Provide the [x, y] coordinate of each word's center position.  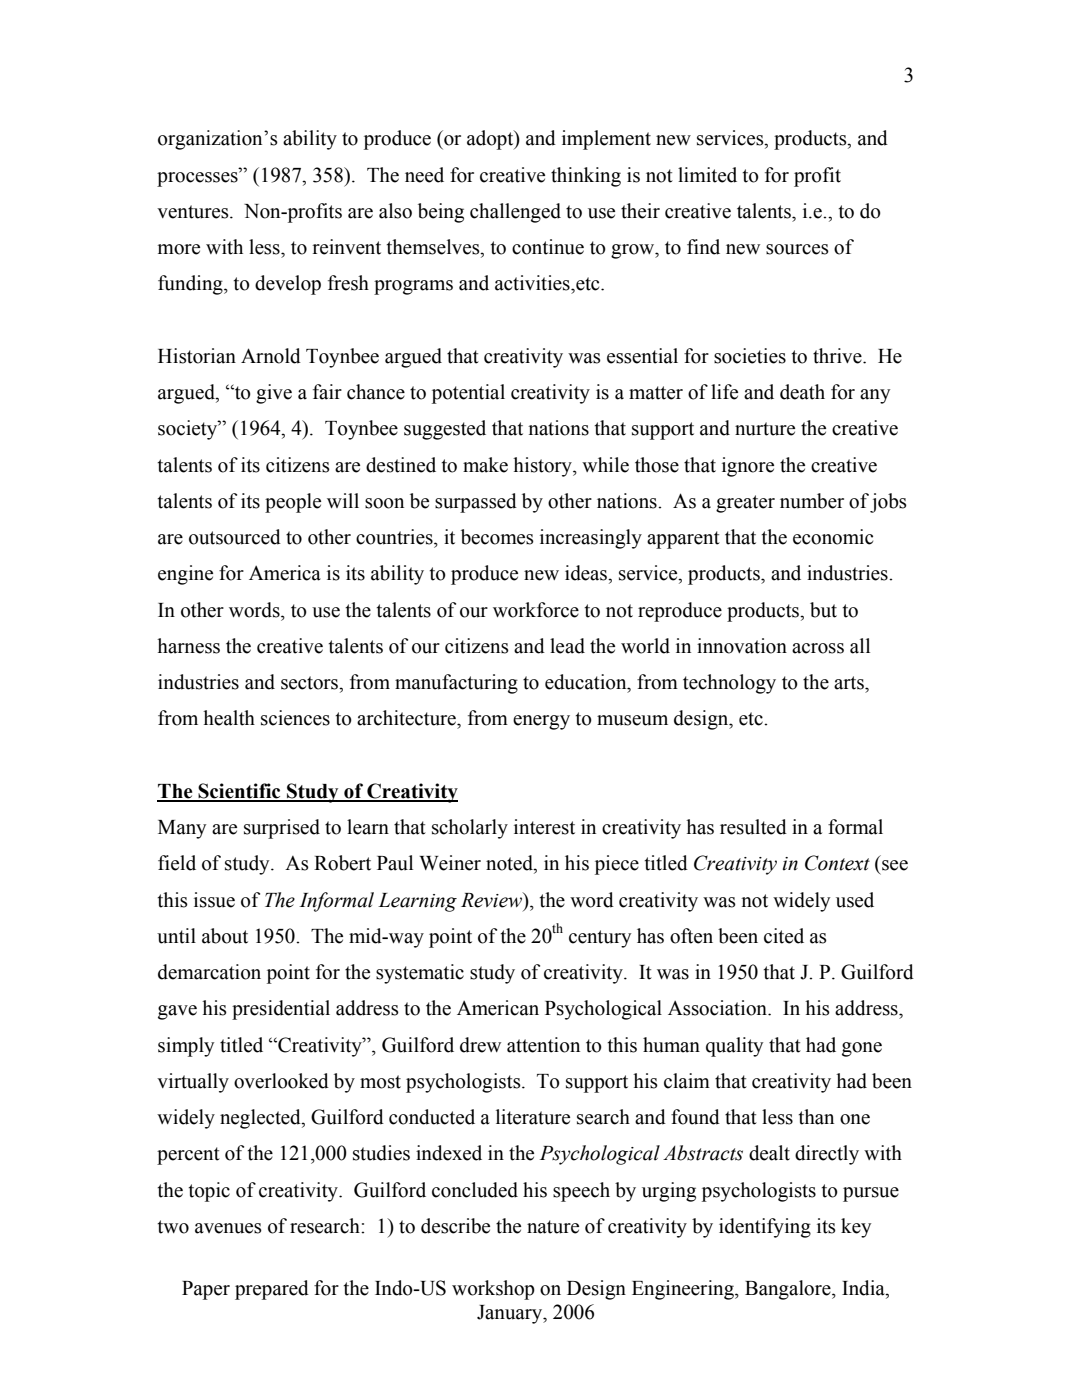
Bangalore [789, 1290]
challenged [515, 213]
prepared [272, 1290]
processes [198, 179]
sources [797, 249]
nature [553, 1227]
